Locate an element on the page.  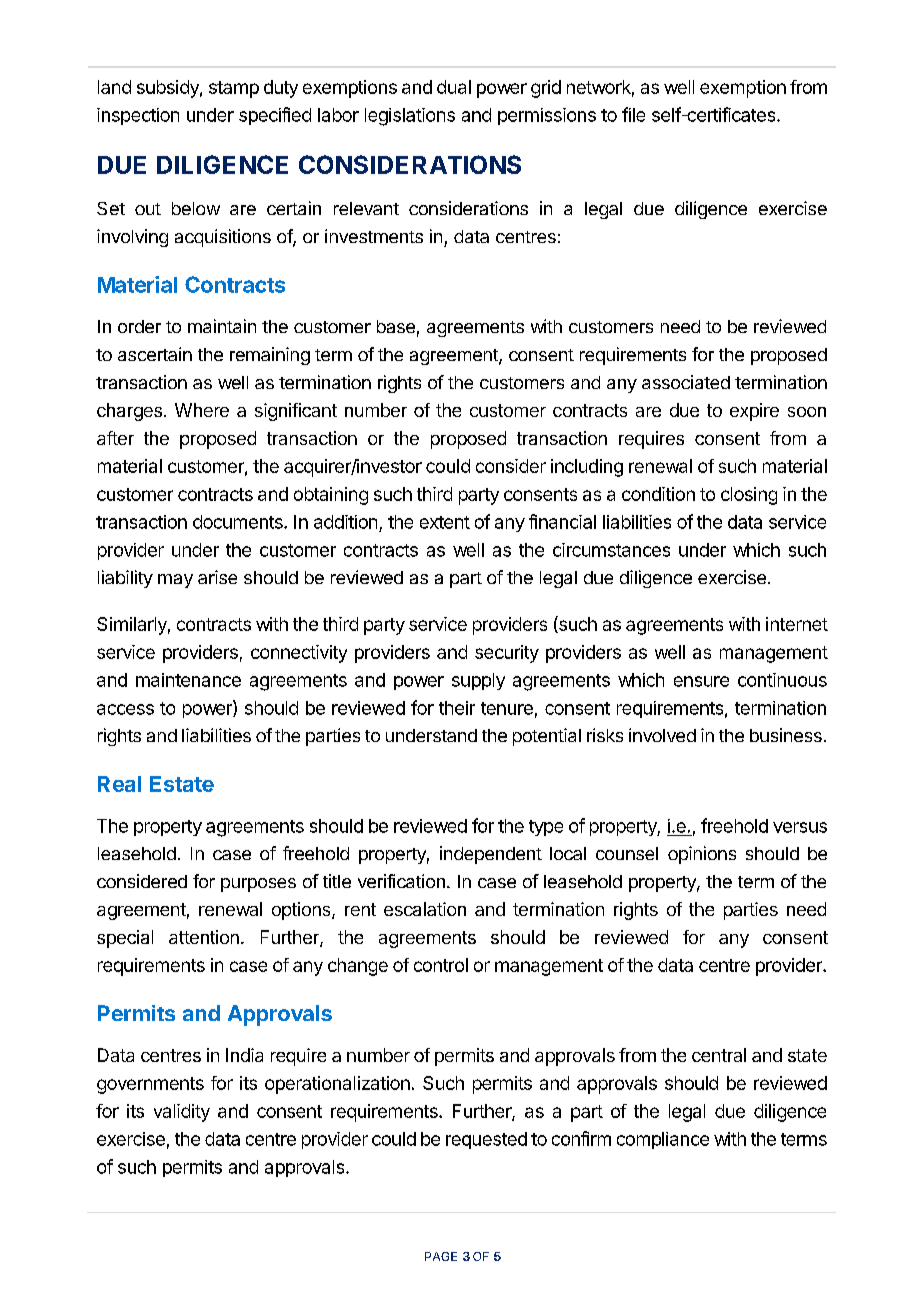
file is located at coordinates (633, 114).
